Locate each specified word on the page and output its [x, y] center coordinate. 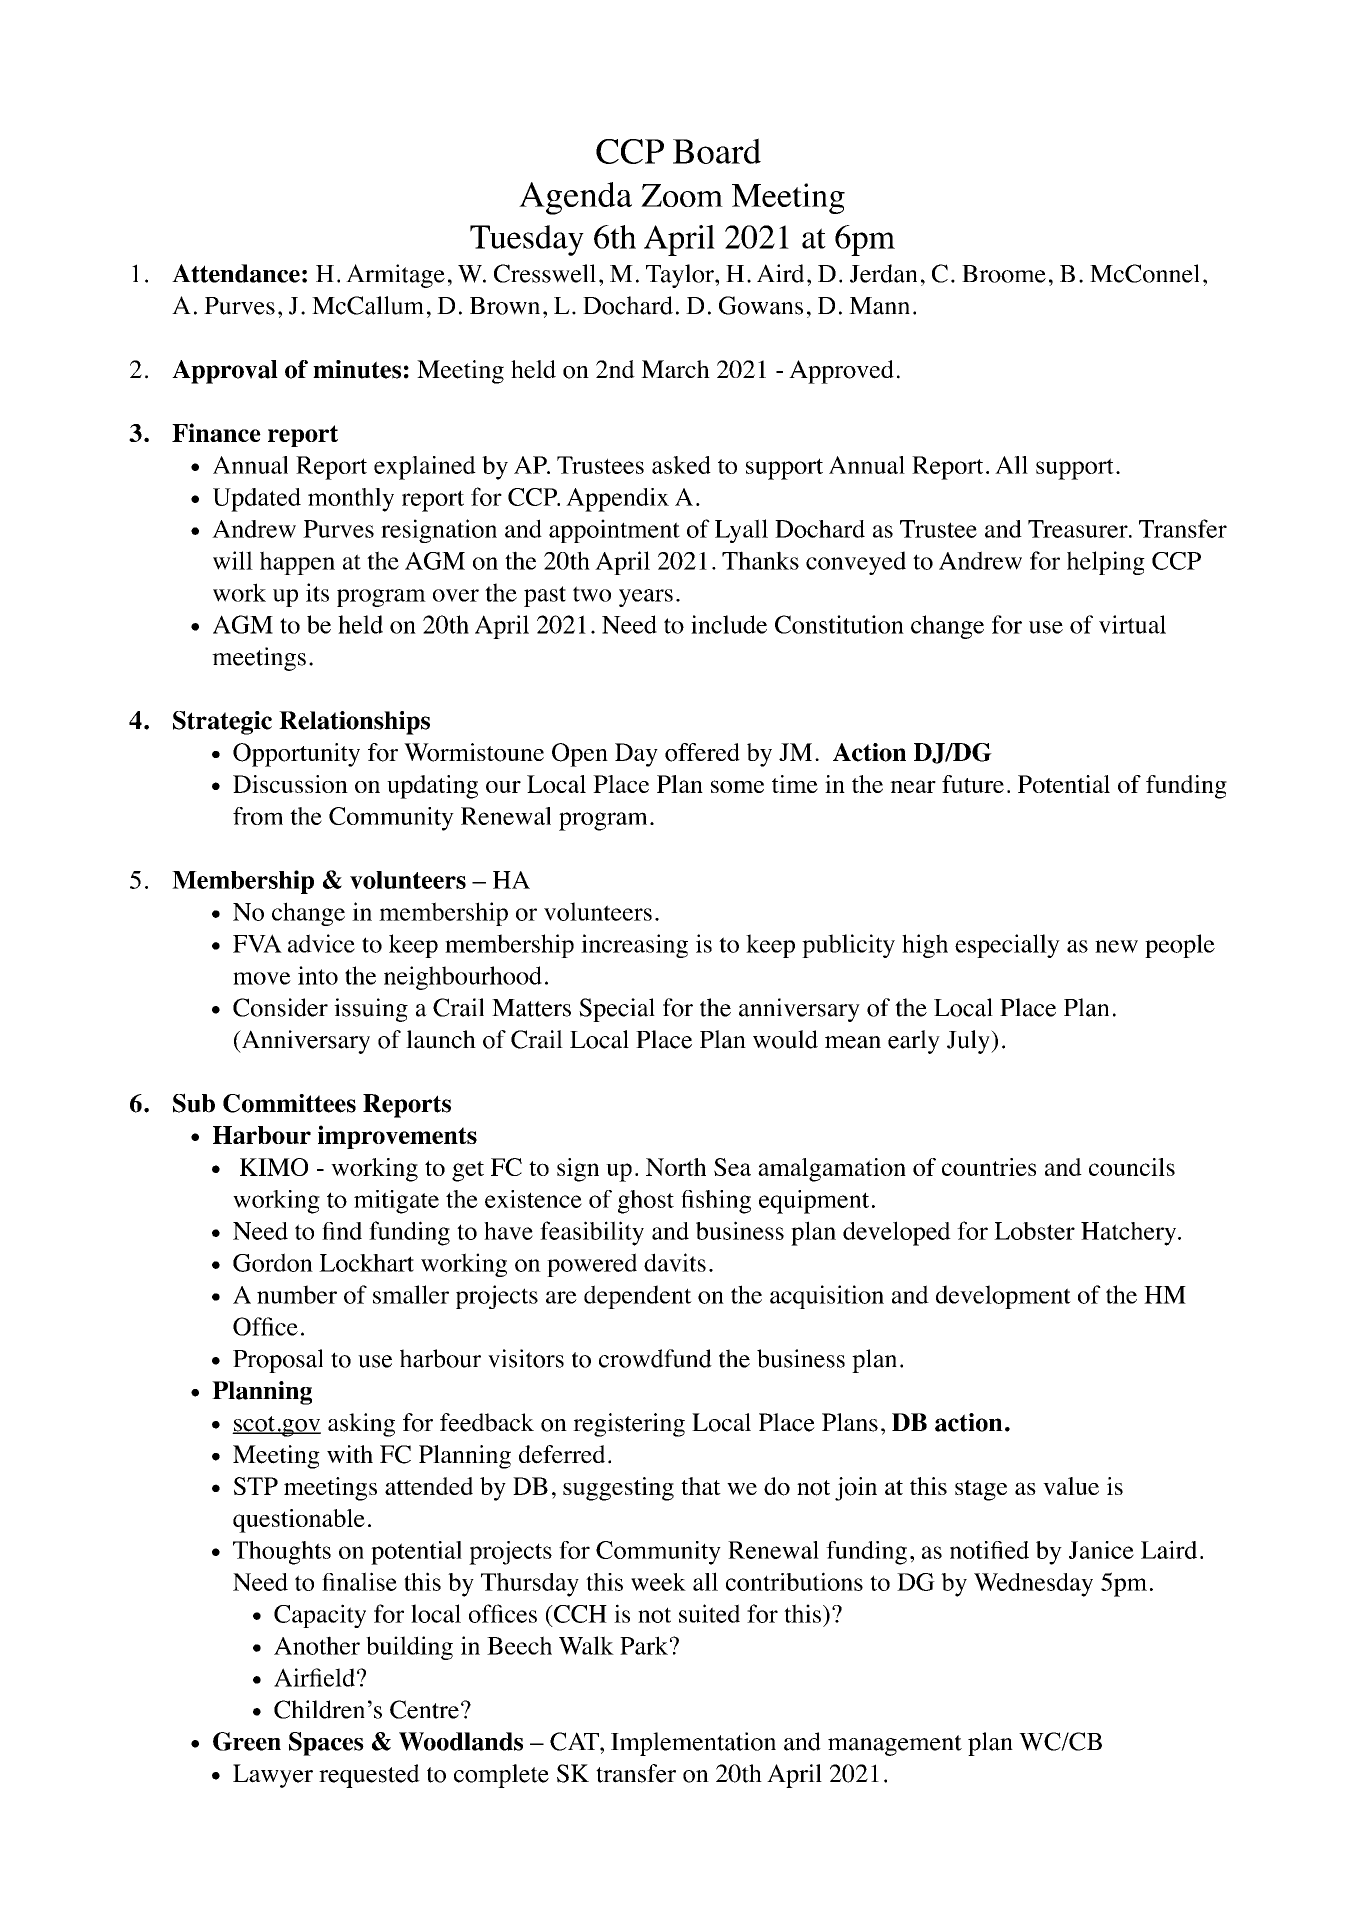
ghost [646, 1202]
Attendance [236, 273]
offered [702, 752]
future [973, 784]
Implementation [693, 1744]
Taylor [681, 276]
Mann [879, 306]
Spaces [326, 1744]
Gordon [273, 1262]
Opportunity [296, 755]
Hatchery [1130, 1234]
